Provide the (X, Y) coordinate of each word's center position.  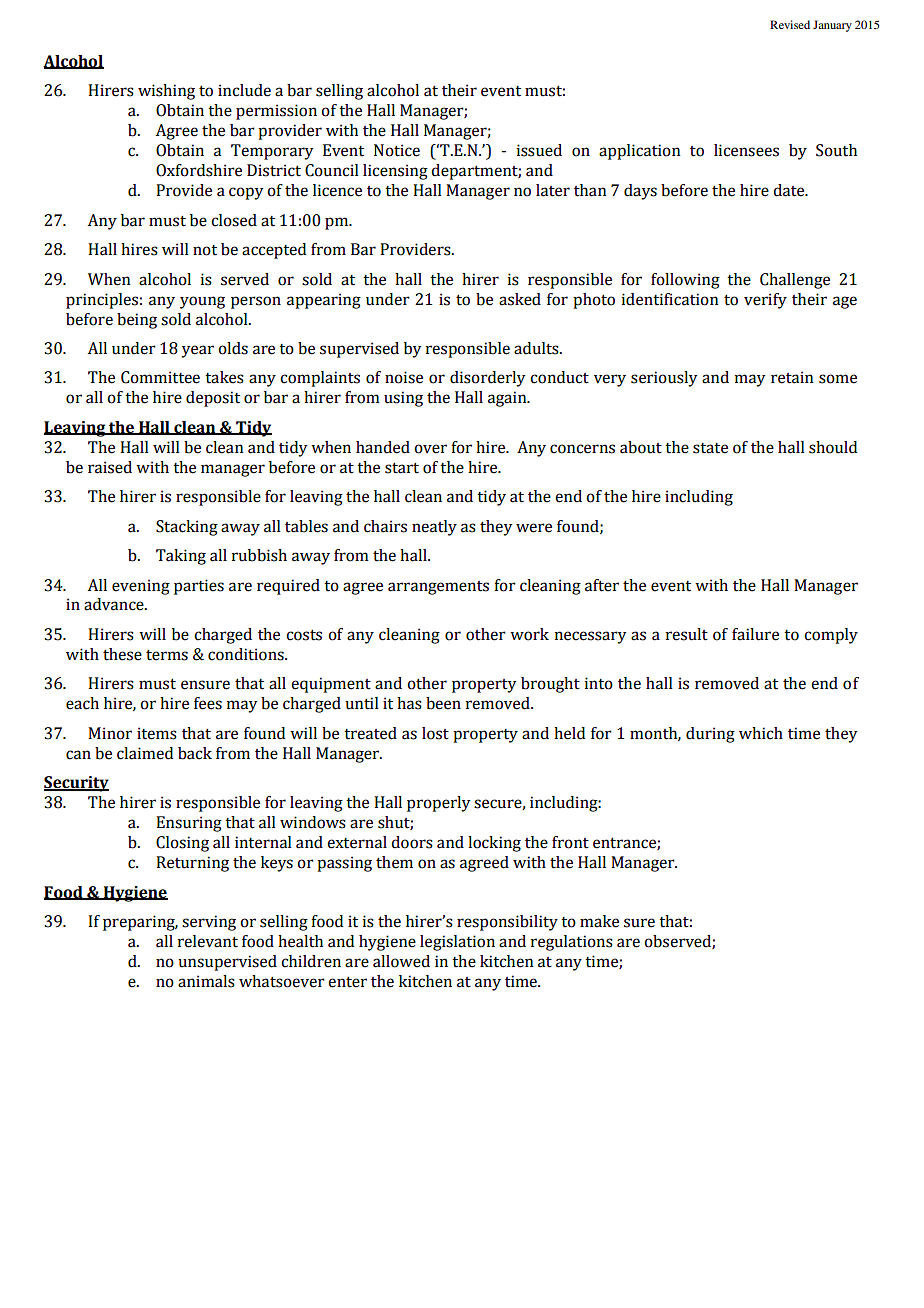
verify (765, 301)
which (761, 733)
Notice (397, 150)
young (202, 302)
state (710, 448)
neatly (434, 528)
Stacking (187, 528)
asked (520, 299)
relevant (208, 941)
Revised (790, 24)
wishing (166, 92)
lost (435, 733)
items (157, 733)
